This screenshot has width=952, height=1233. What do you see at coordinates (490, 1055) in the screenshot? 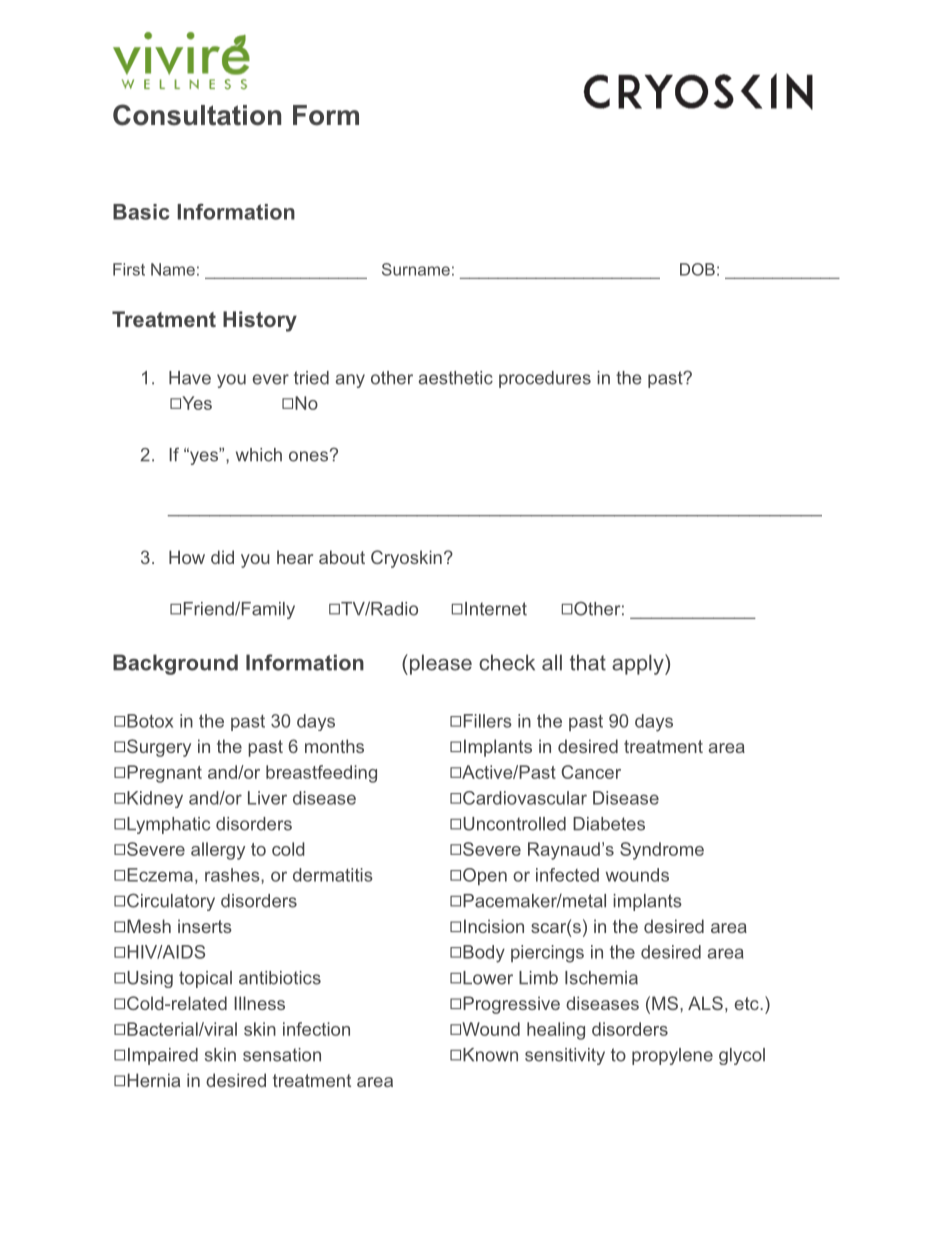
I see `Known` at bounding box center [490, 1055].
